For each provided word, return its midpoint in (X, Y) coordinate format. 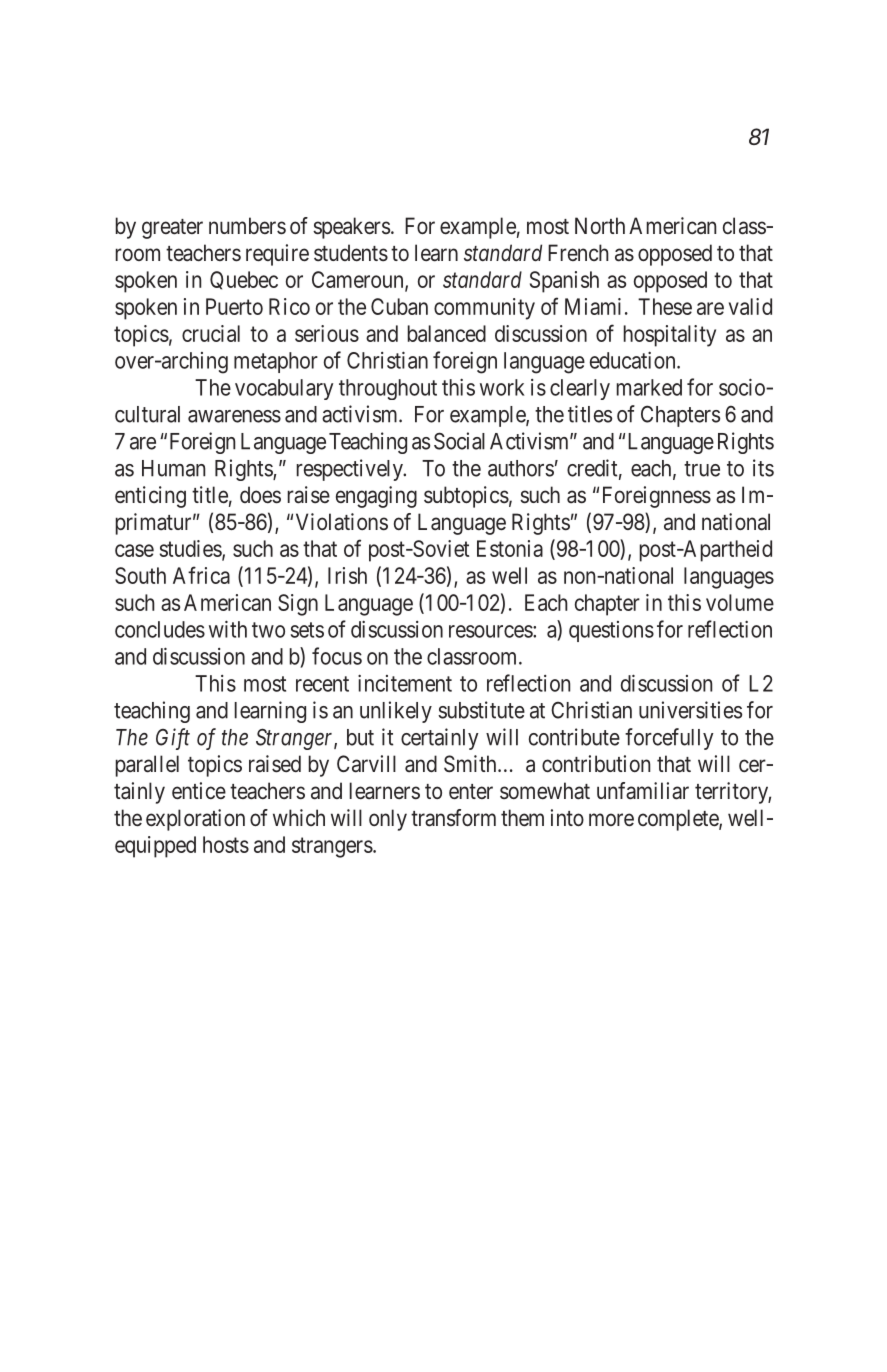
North (600, 225)
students (351, 252)
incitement (405, 683)
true (702, 469)
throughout (388, 389)
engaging (376, 497)
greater (172, 229)
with (228, 629)
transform (453, 818)
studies (191, 548)
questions (611, 631)
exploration (195, 820)
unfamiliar (643, 791)
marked (649, 387)
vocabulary (284, 389)
